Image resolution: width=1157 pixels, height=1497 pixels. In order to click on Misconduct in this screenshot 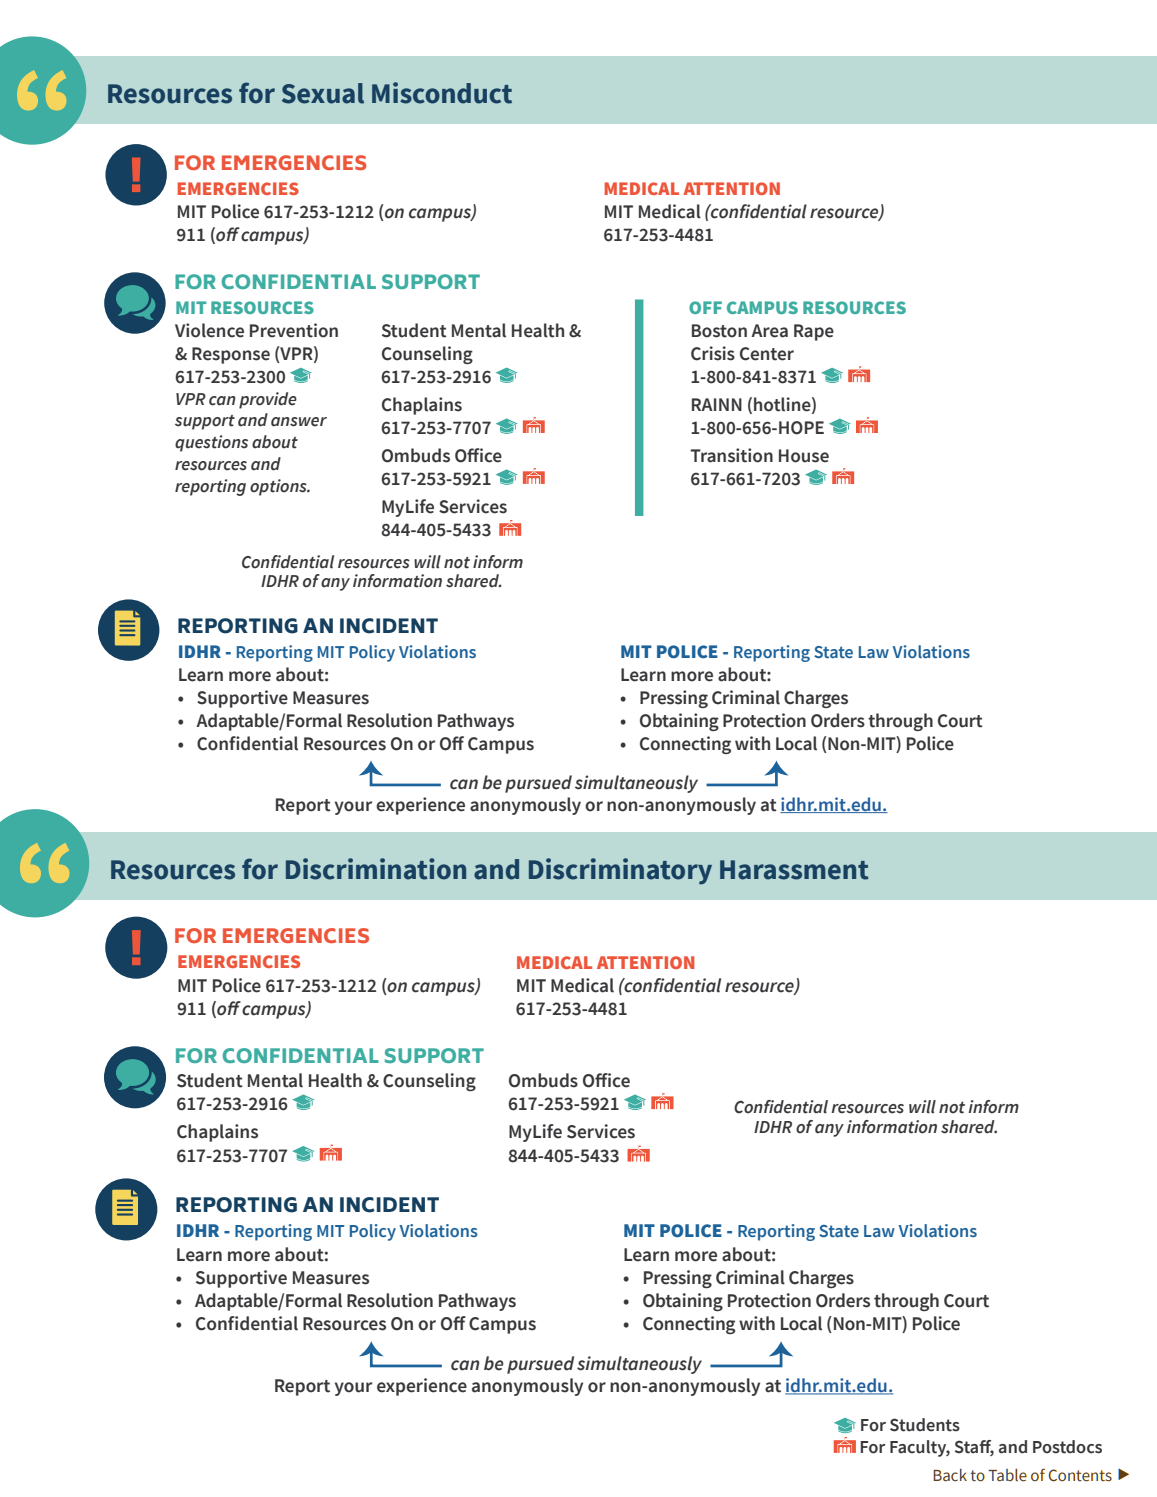, I will do `click(442, 93)`.
